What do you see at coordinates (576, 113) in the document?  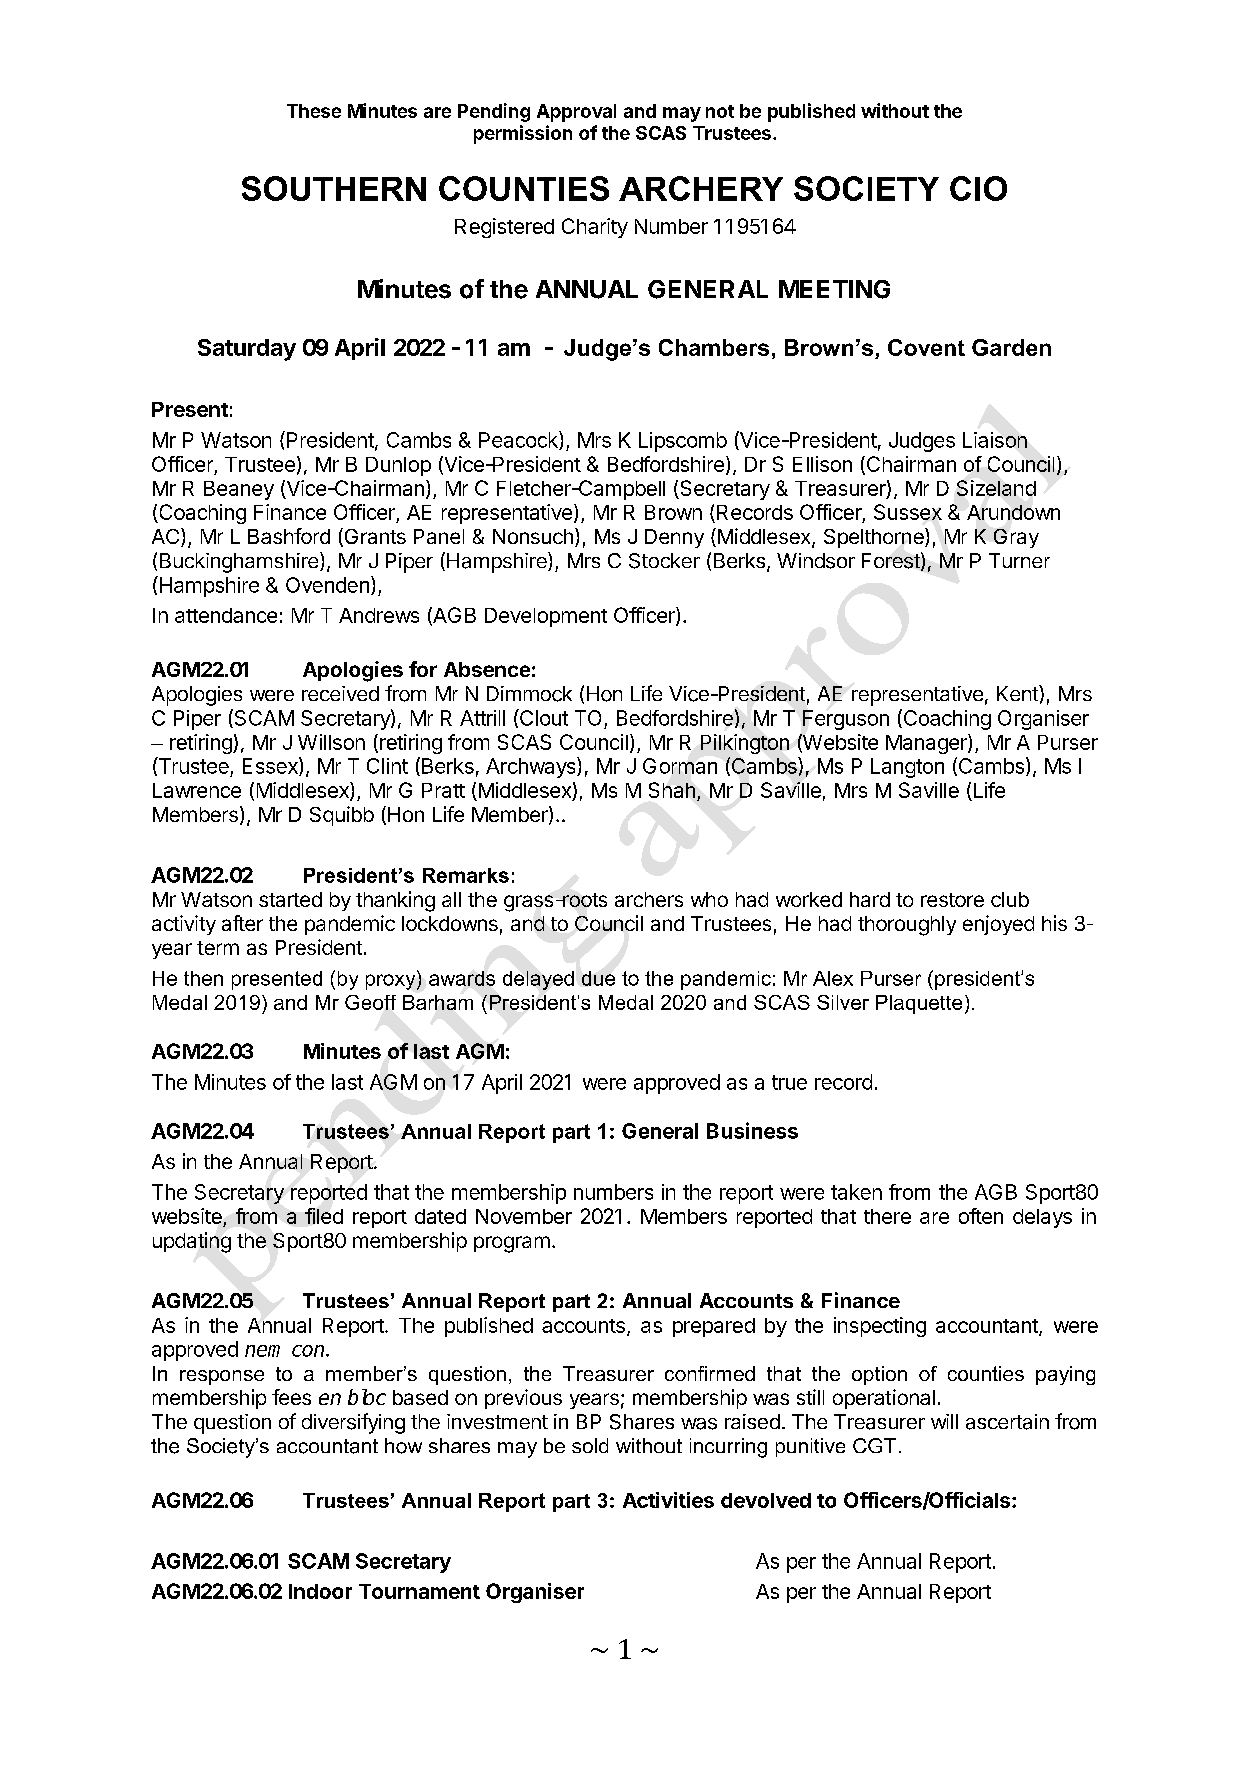 I see `Approval` at bounding box center [576, 113].
